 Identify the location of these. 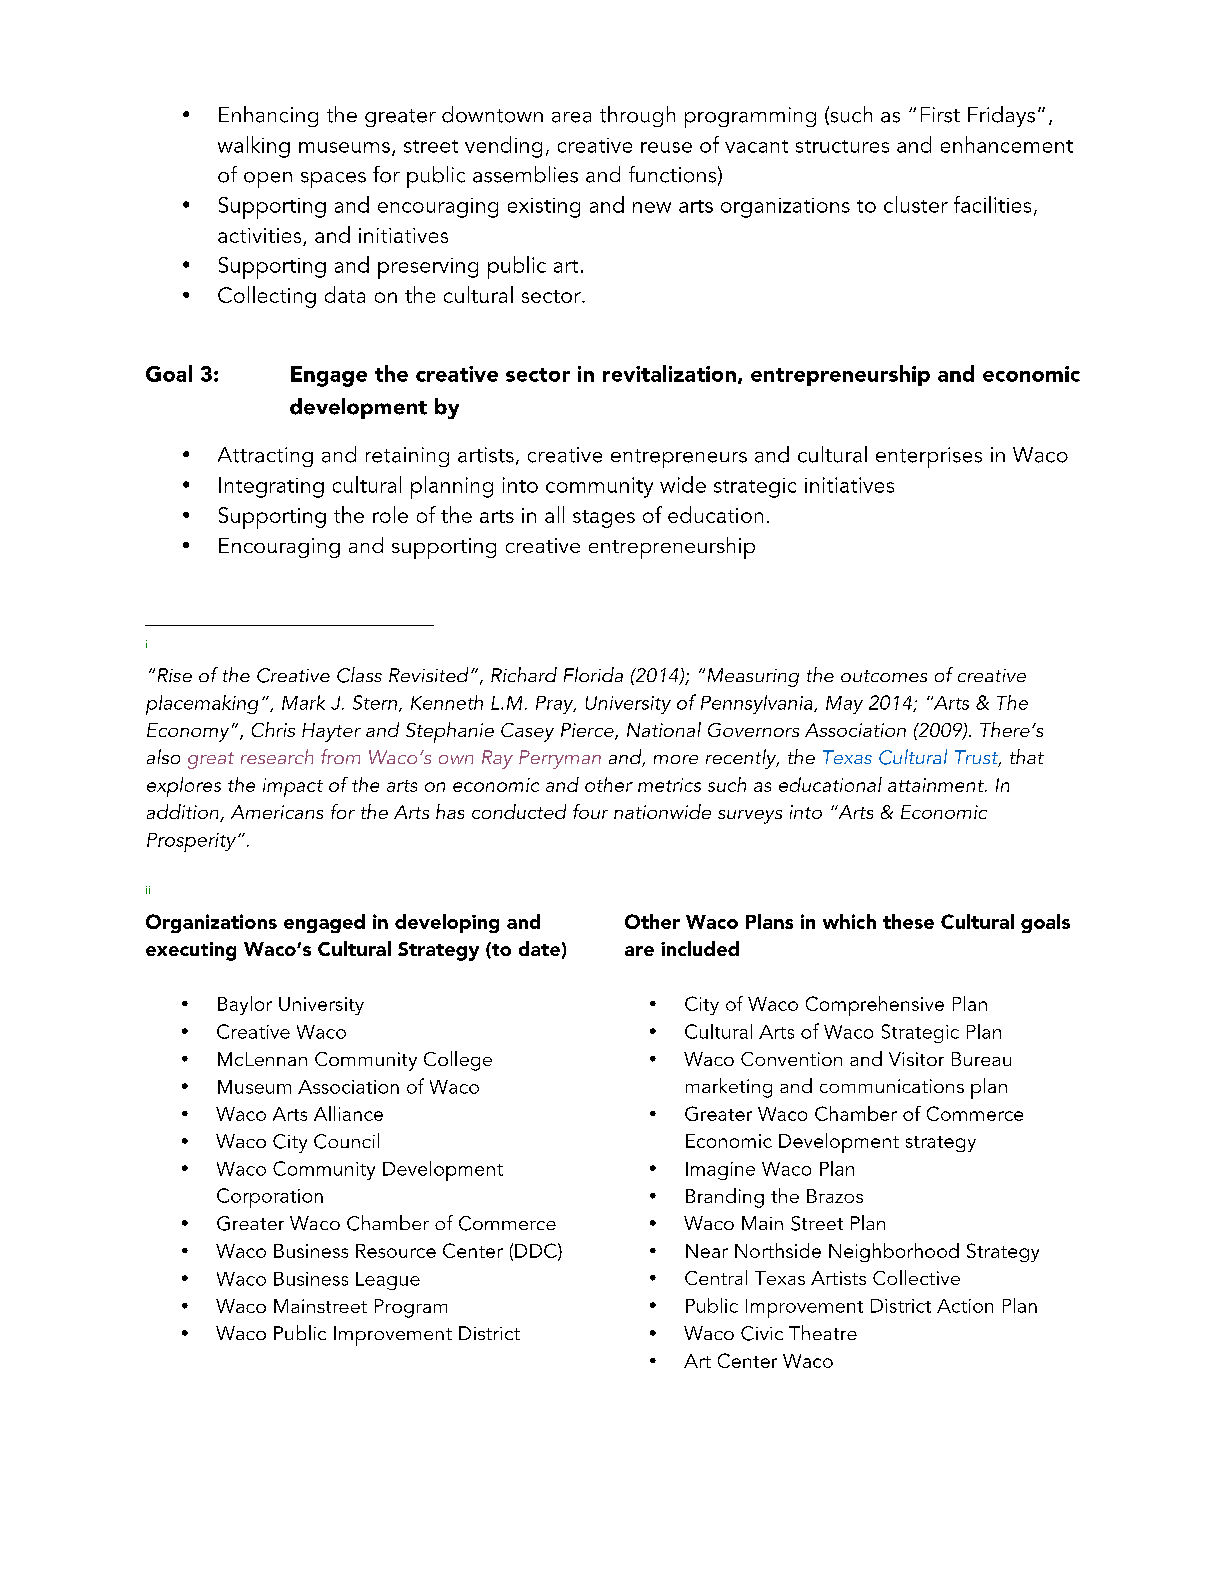
(908, 921).
